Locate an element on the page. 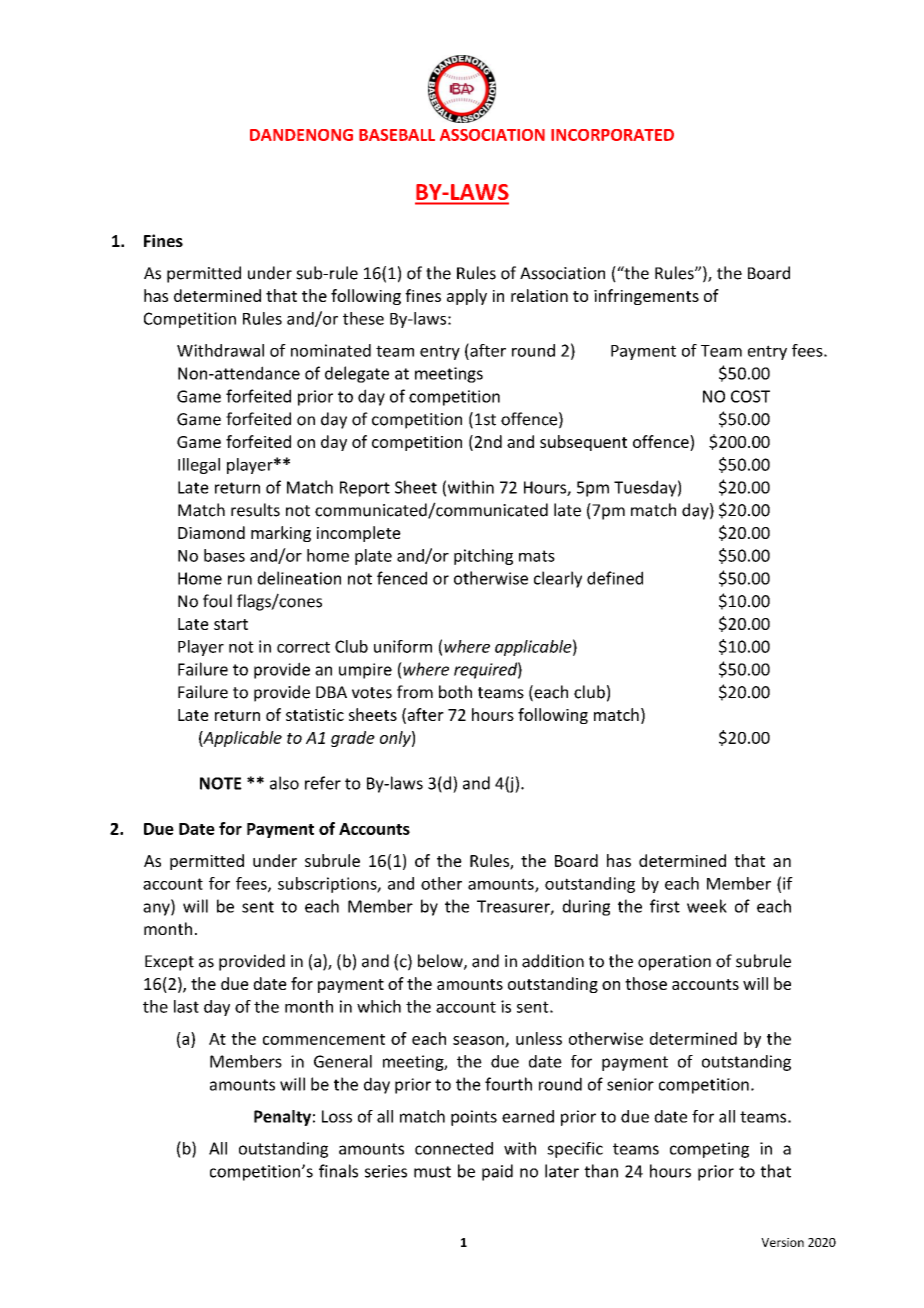 The image size is (924, 1308). BASEBALL is located at coordinates (397, 135).
